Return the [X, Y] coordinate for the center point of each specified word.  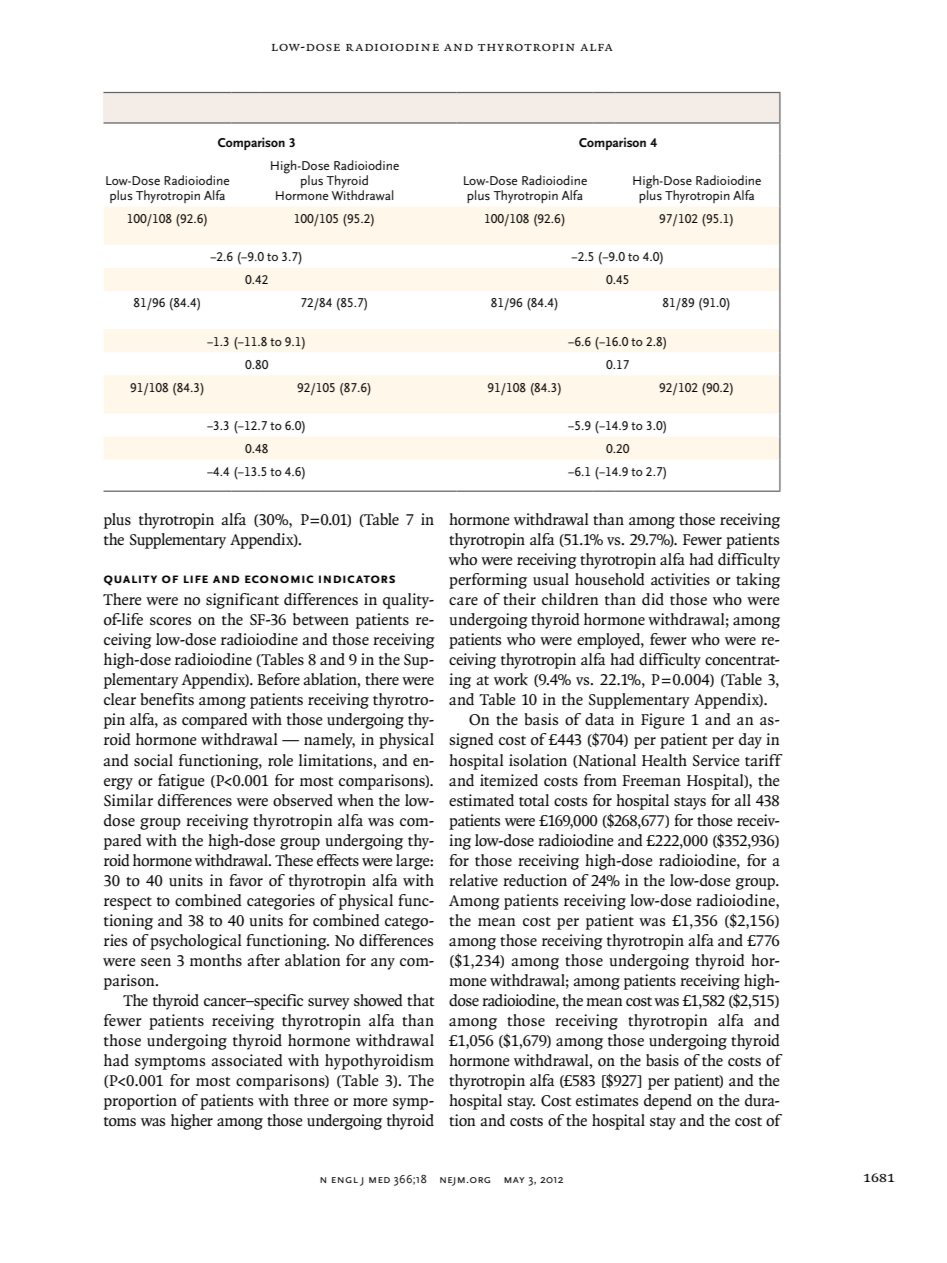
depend [668, 1102]
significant [242, 601]
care [463, 601]
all [742, 800]
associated [247, 1060]
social [153, 760]
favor [246, 880]
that [421, 1000]
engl [345, 1180]
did [653, 599]
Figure [663, 721]
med [379, 1180]
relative [473, 880]
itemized [509, 780]
